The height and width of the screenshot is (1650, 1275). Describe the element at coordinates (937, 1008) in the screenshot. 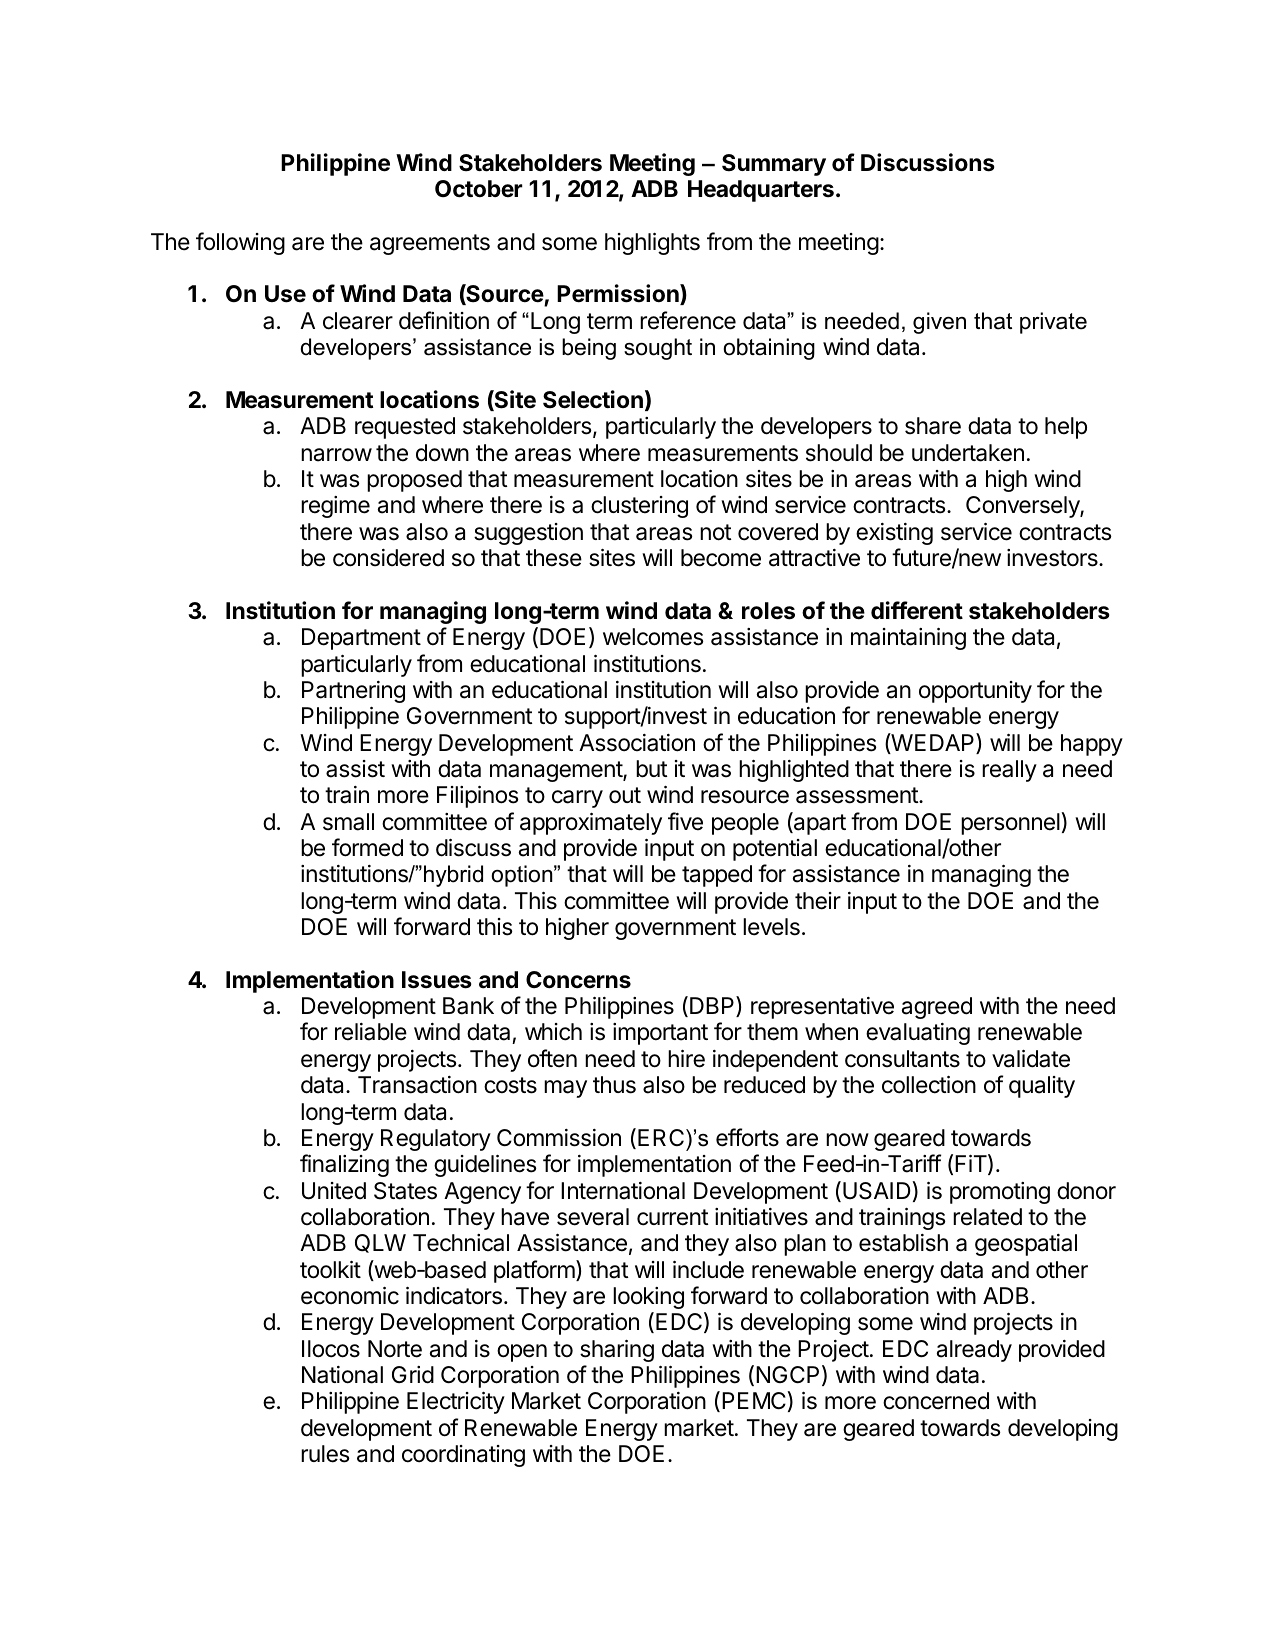

I see `agreed` at that location.
